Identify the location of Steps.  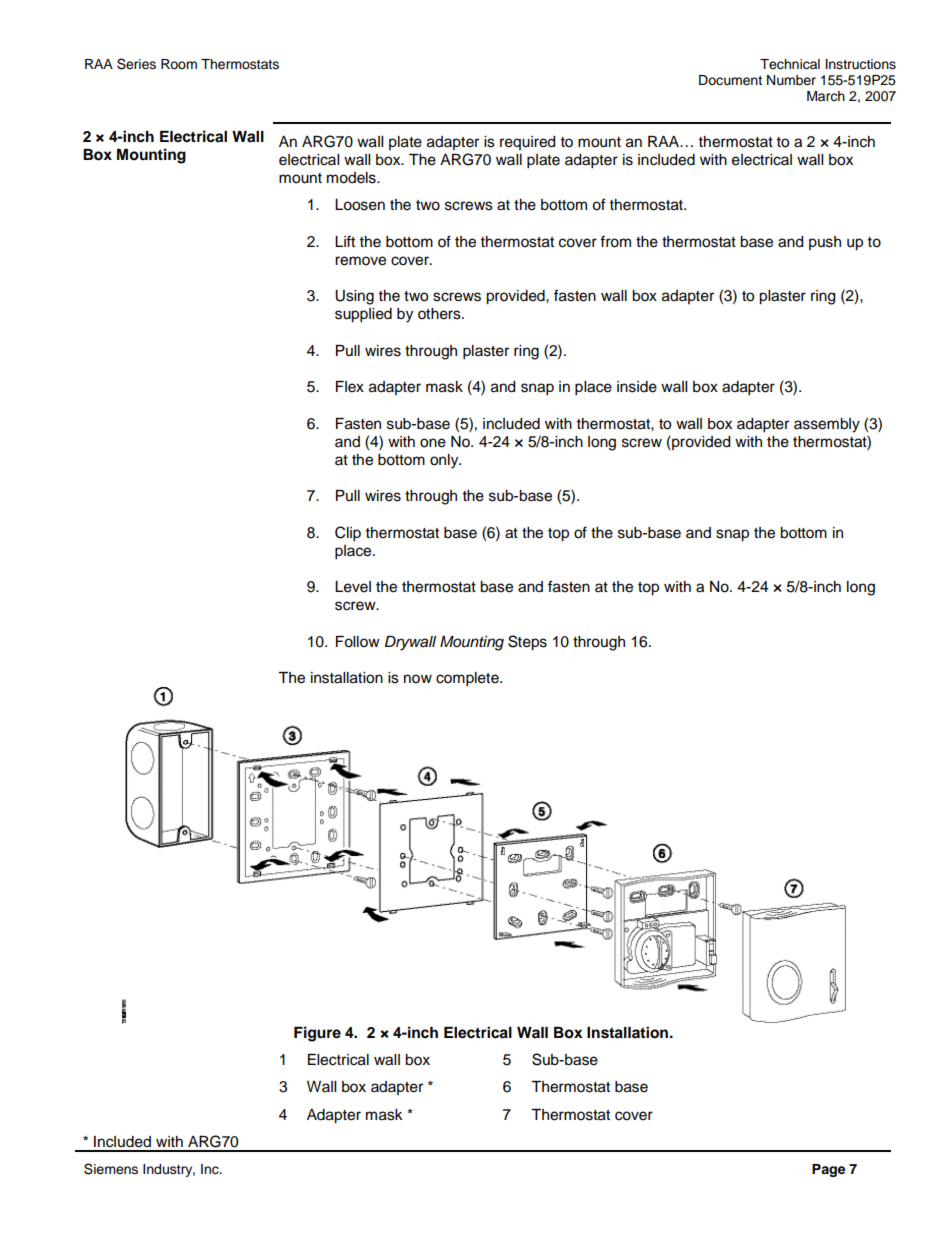
(527, 643).
